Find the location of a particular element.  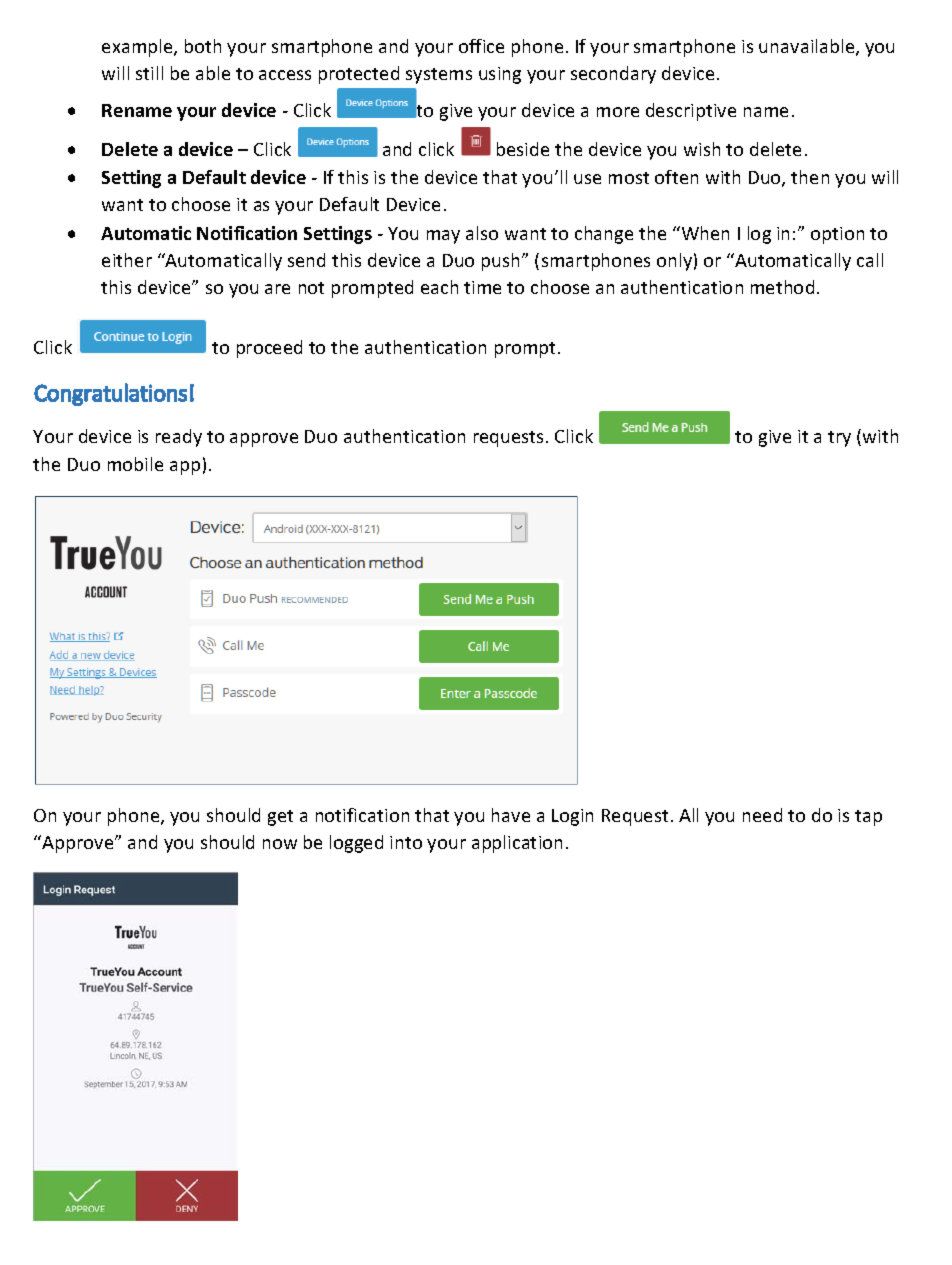

both is located at coordinates (203, 46).
